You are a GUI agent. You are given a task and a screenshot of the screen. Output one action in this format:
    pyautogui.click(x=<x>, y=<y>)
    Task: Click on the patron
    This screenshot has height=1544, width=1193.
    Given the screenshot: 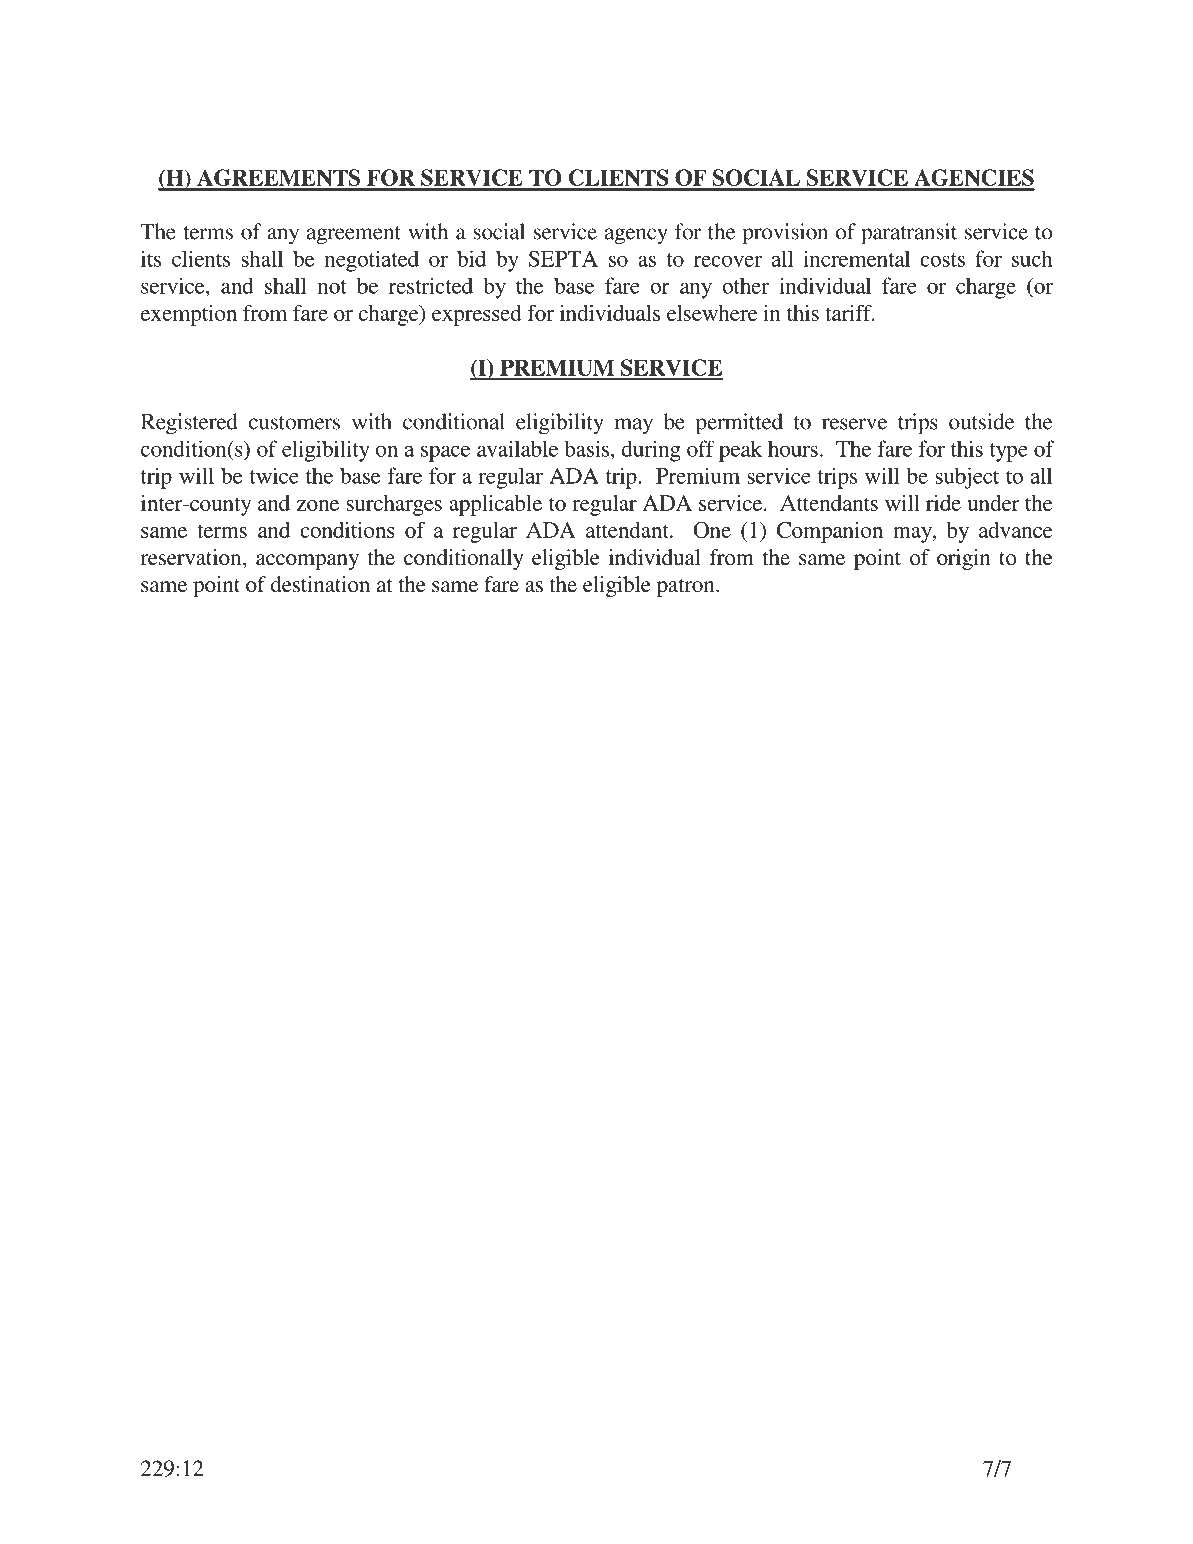 What is the action you would take?
    pyautogui.click(x=687, y=588)
